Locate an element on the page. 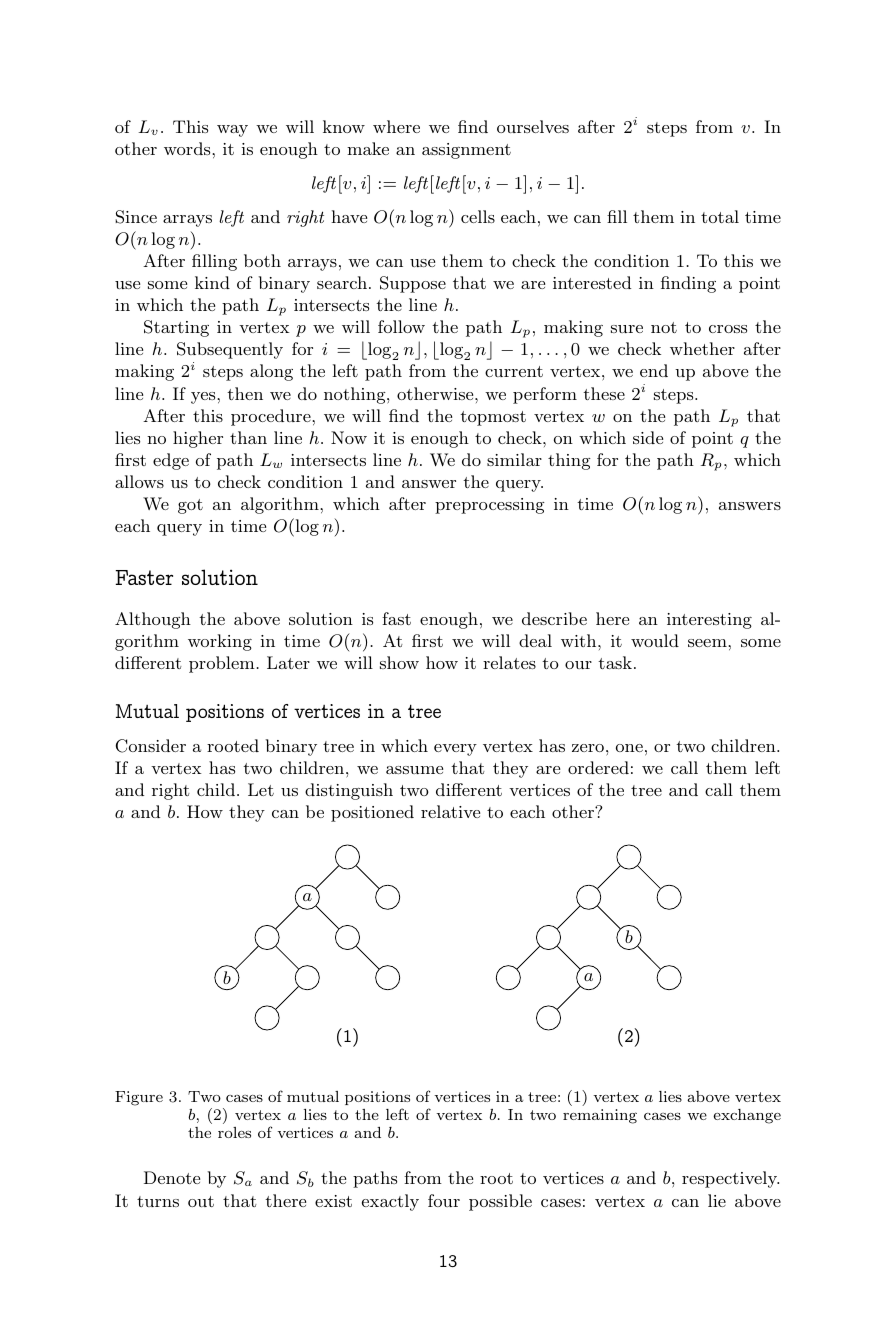 The width and height of the page is (896, 1322). words is located at coordinates (188, 148).
